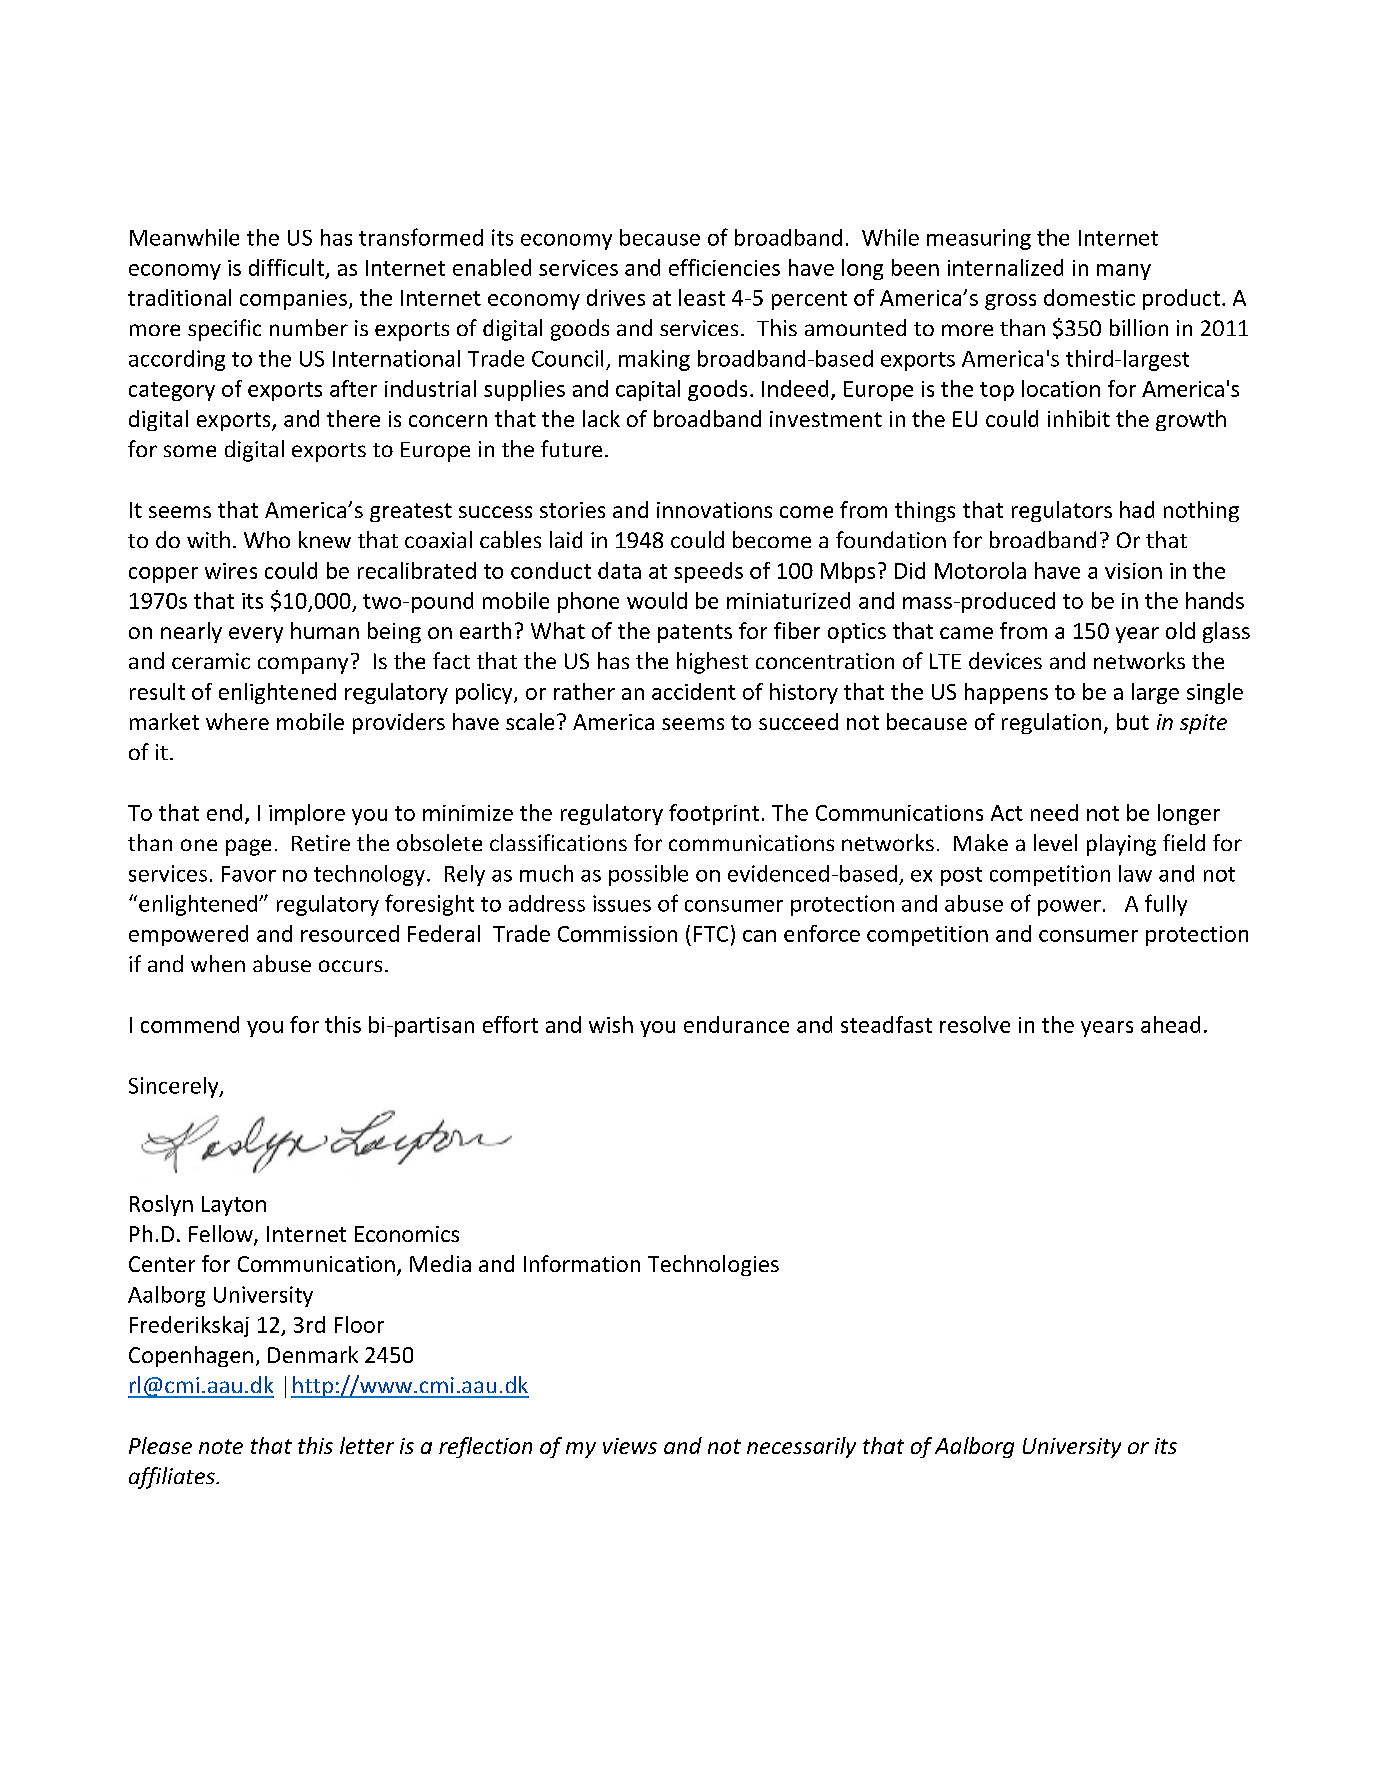 This image has width=1380, height=1786. Describe the element at coordinates (724, 267) in the image. I see `efficiencies` at that location.
